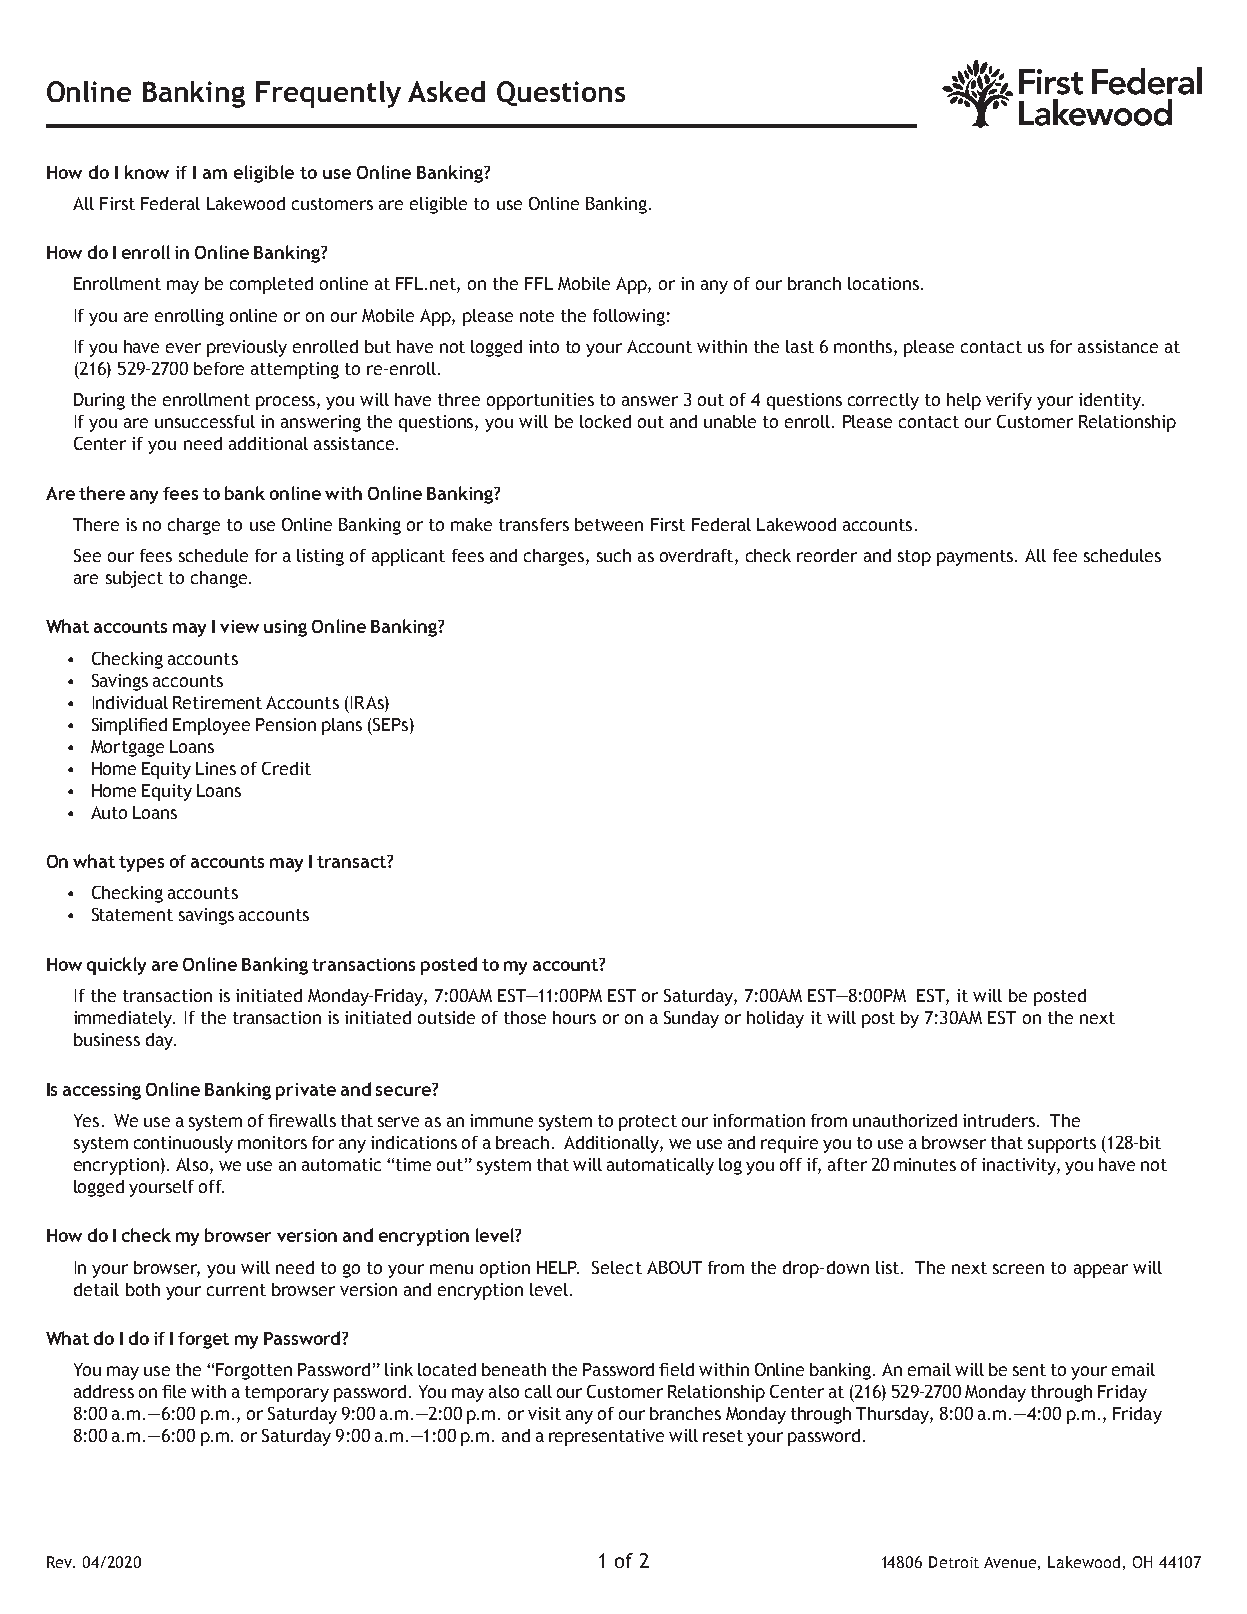 The width and height of the document is (1247, 1614). I want to click on visit, so click(544, 1413).
